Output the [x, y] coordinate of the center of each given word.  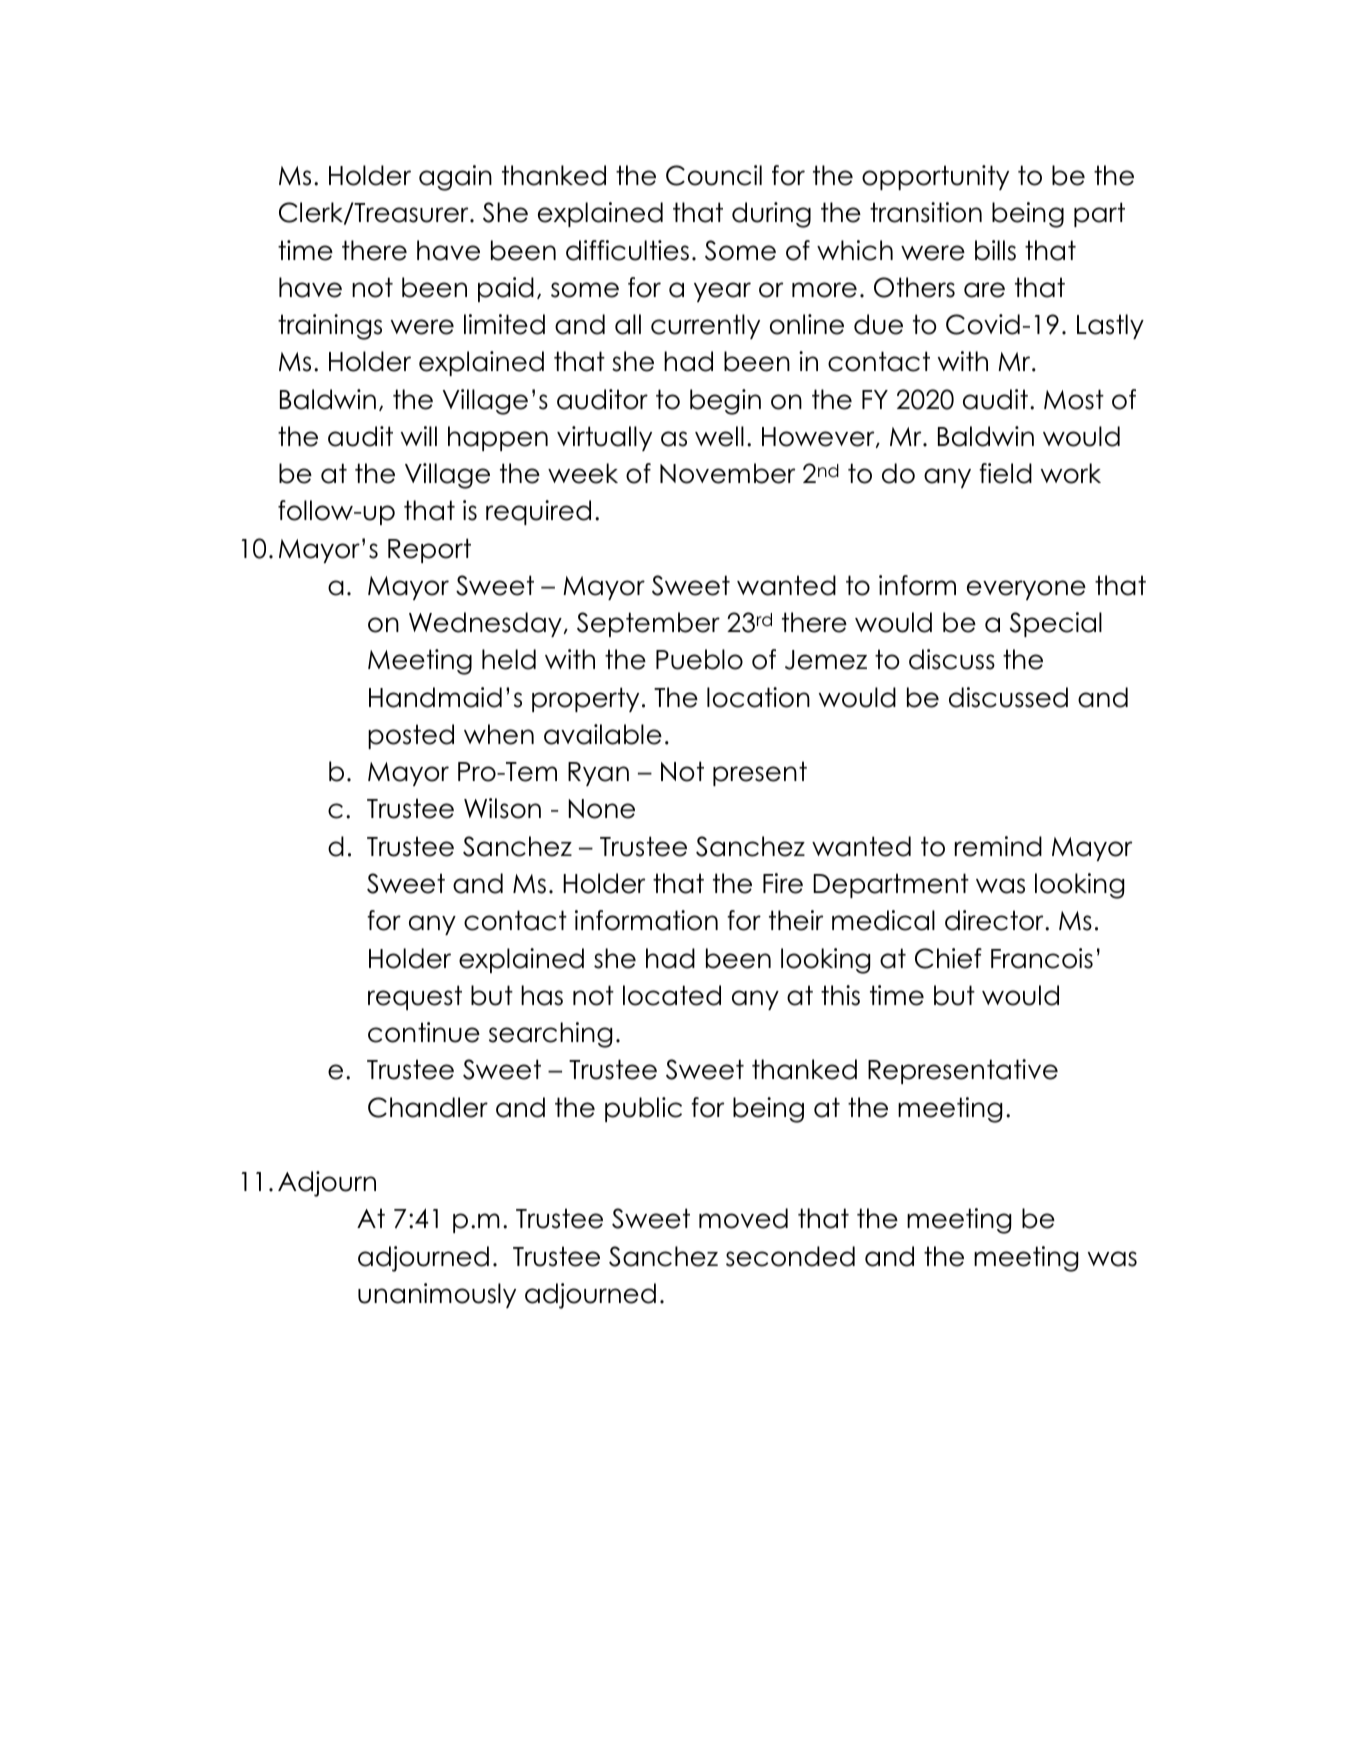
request [415, 997]
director [995, 920]
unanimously [437, 1295]
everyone [1026, 590]
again [455, 178]
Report [429, 550]
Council [714, 175]
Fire [783, 883]
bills [995, 250]
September [648, 624]
